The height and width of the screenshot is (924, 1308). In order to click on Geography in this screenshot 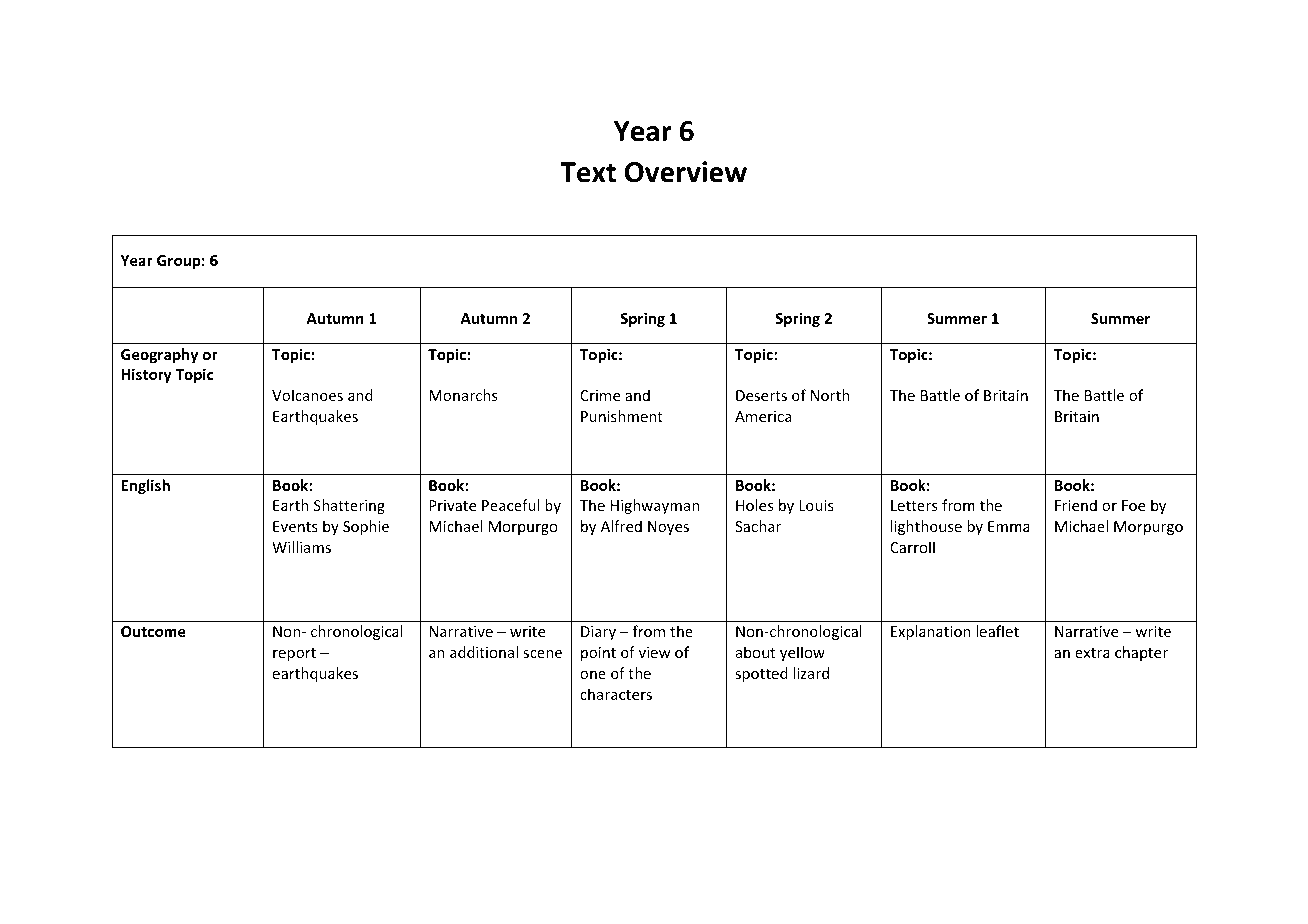, I will do `click(159, 355)`.
